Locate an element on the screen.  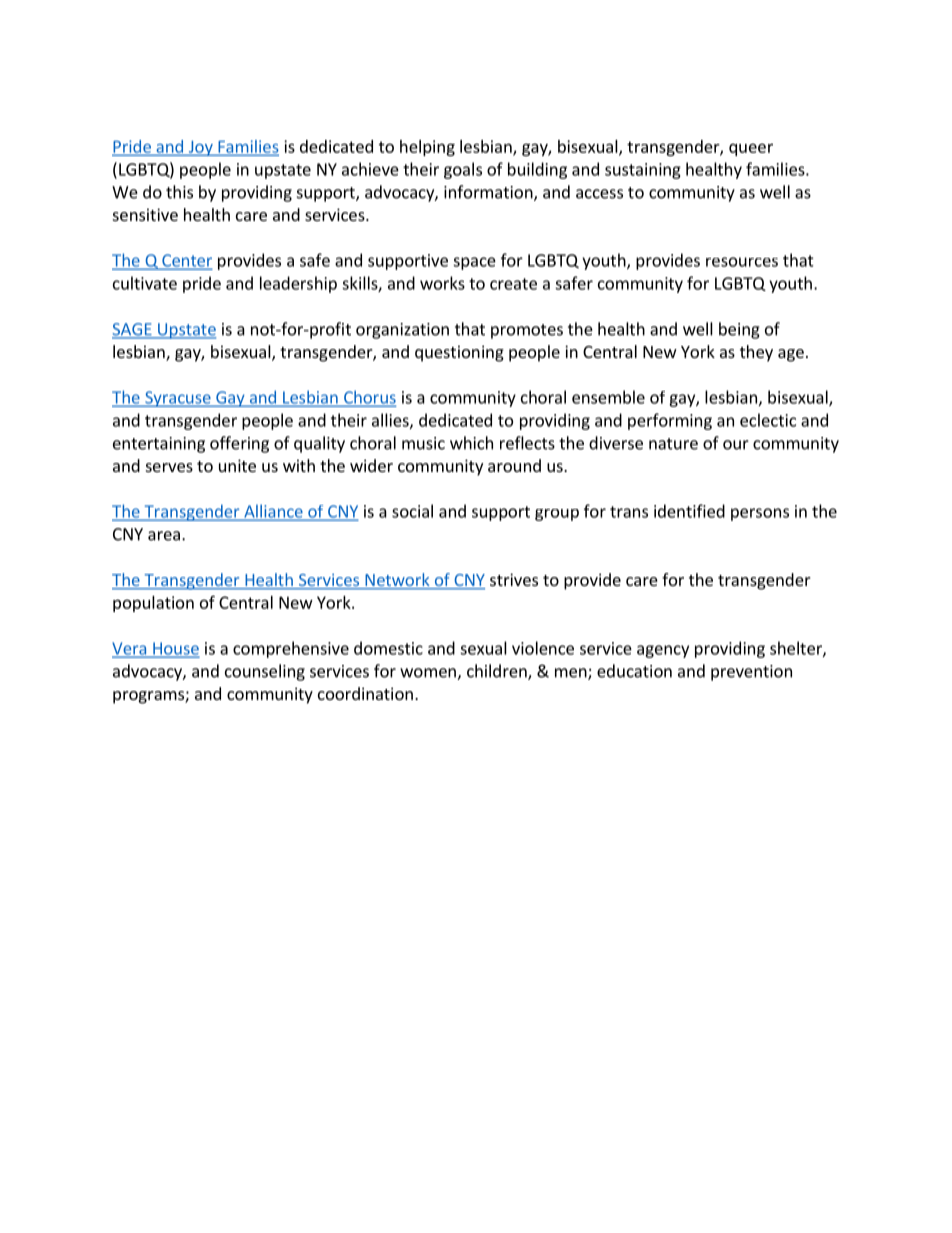
counseling is located at coordinates (265, 672).
